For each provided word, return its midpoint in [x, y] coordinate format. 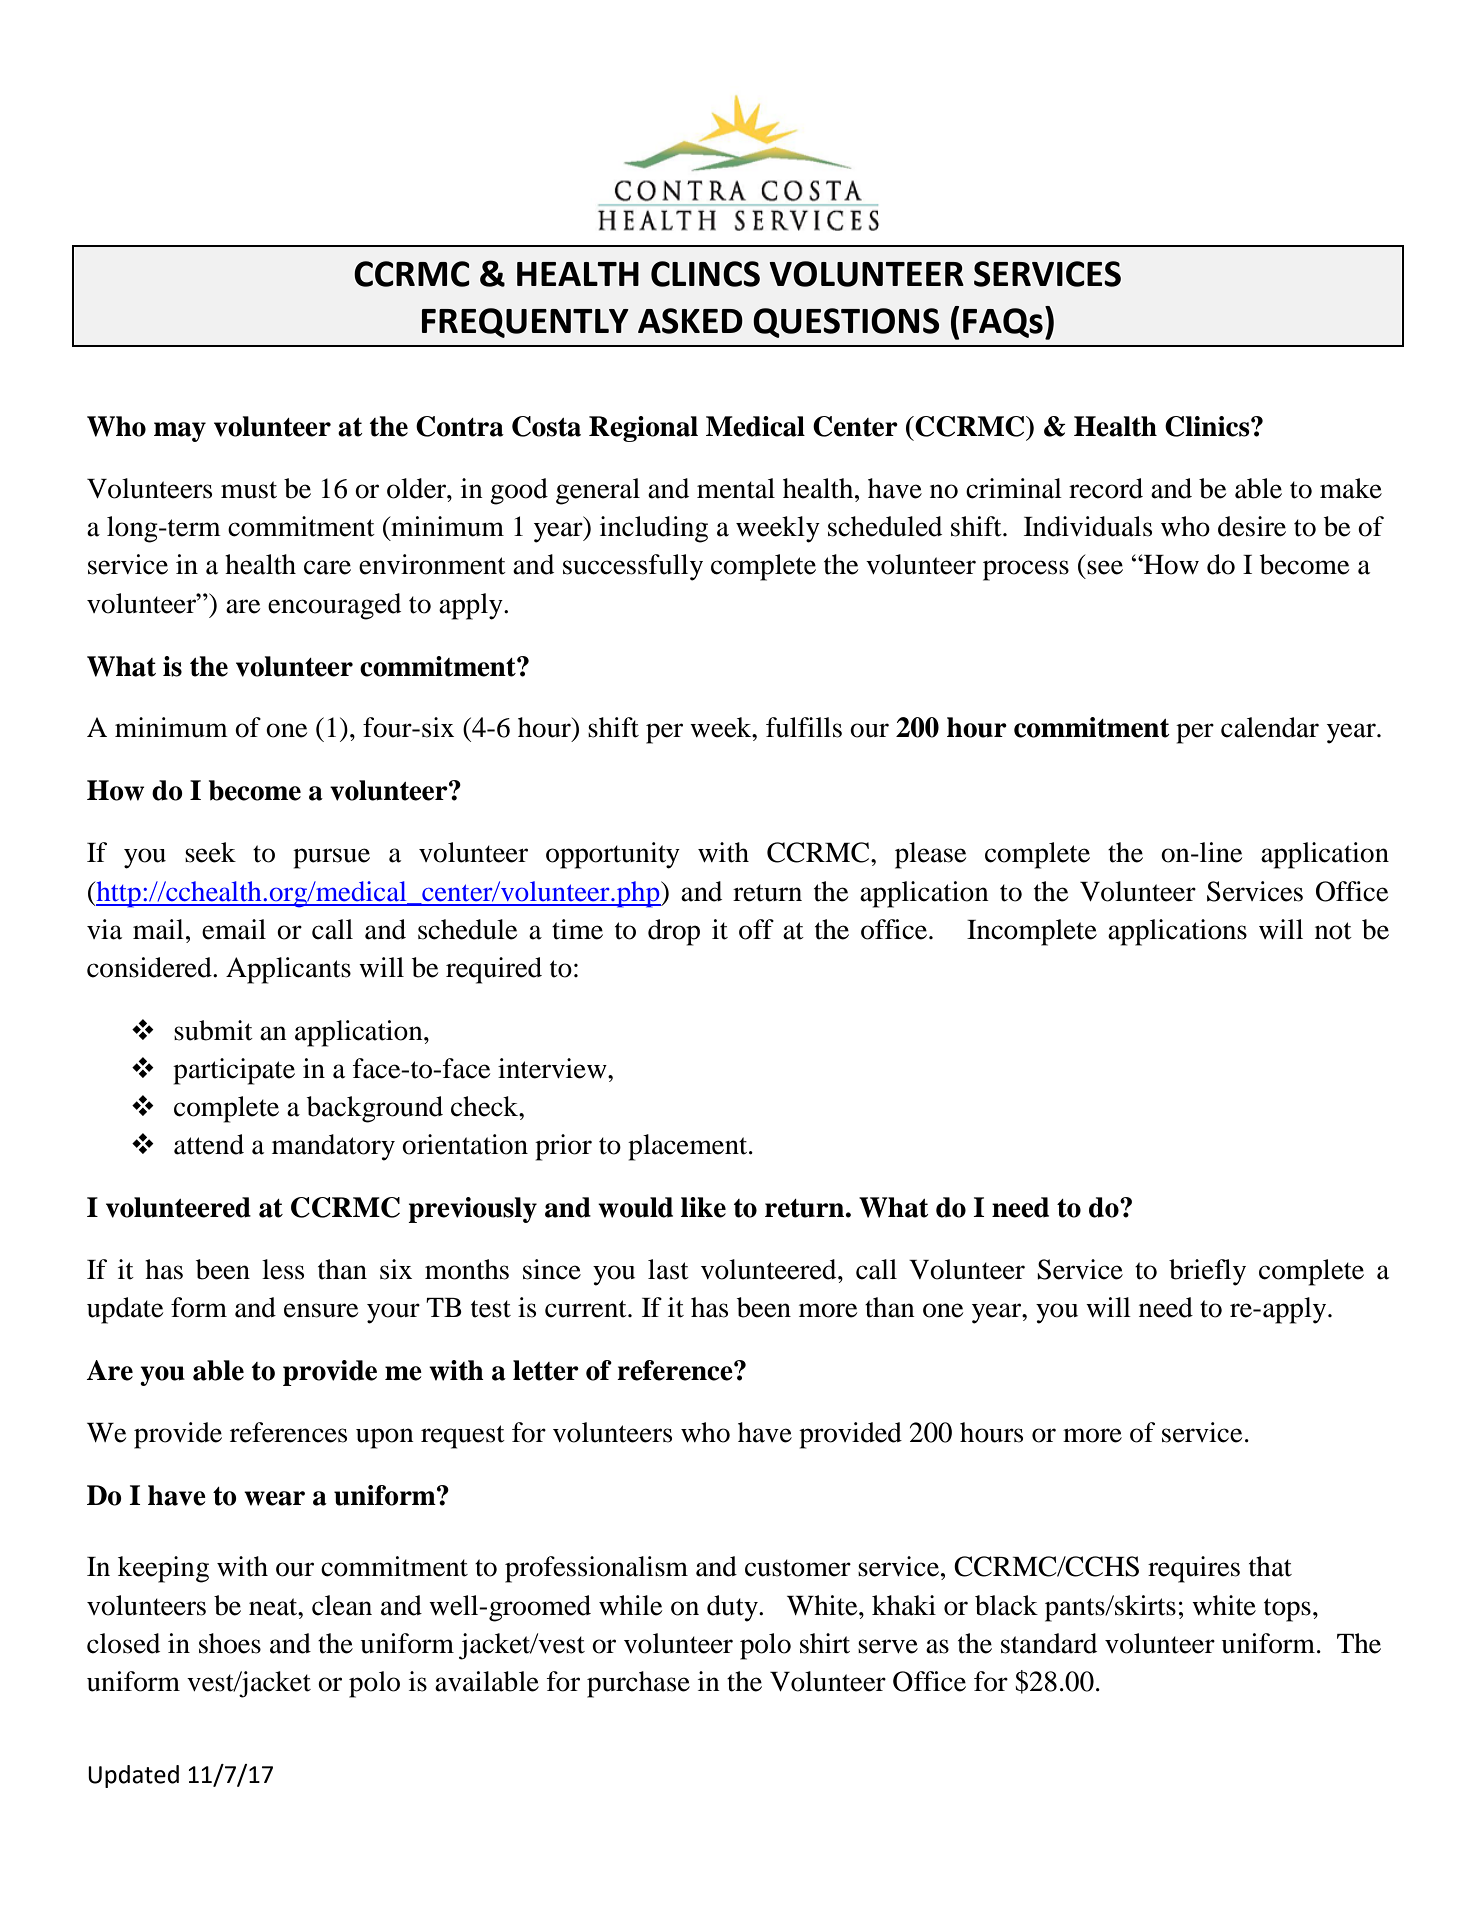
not [1333, 931]
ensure [321, 1310]
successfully [633, 567]
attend [209, 1144]
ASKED [690, 321]
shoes [230, 1643]
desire [1252, 526]
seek [210, 852]
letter [546, 1370]
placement [689, 1147]
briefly [1207, 1272]
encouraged [334, 606]
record [1106, 488]
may [180, 432]
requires [1194, 1569]
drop [674, 932]
